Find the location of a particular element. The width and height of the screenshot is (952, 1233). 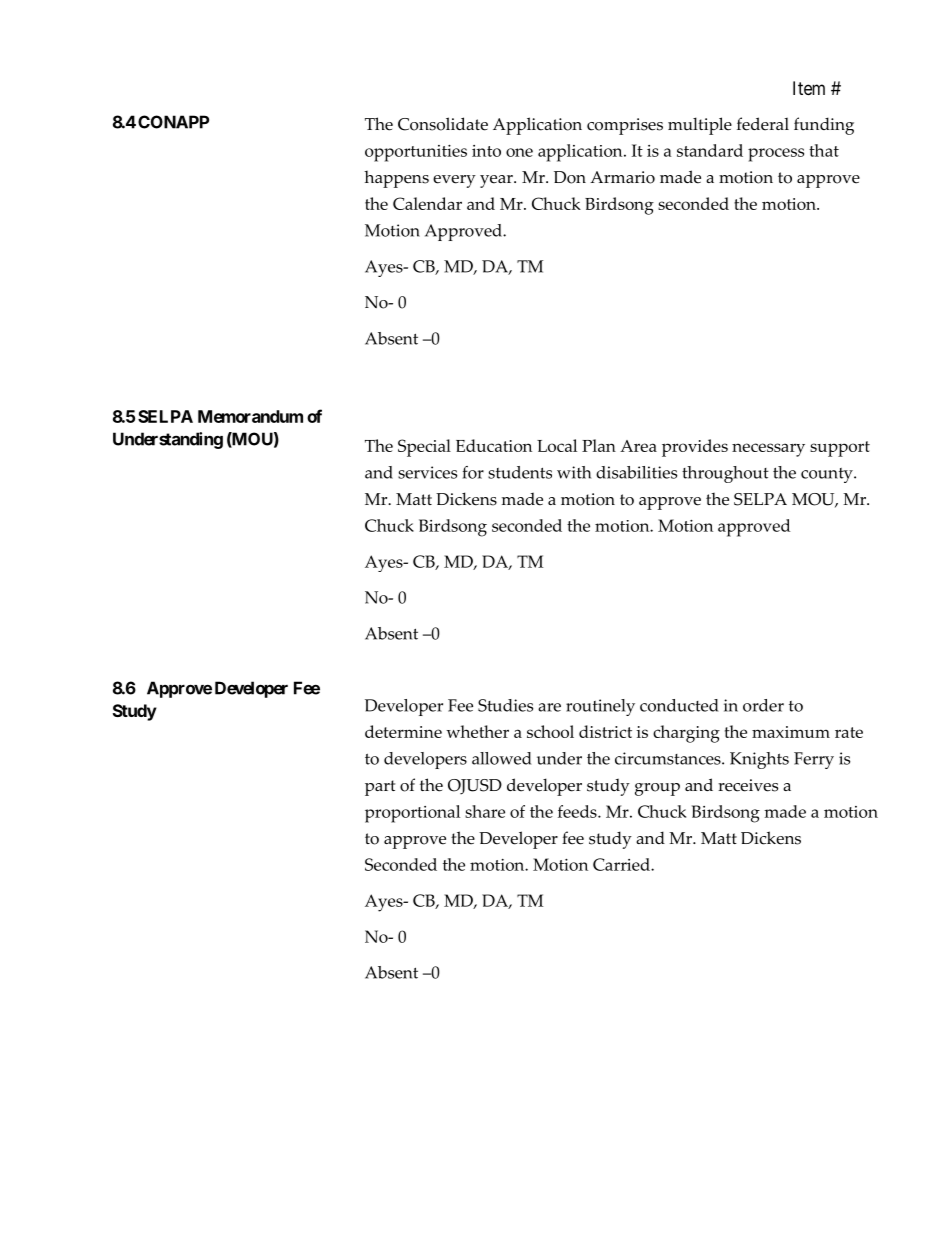

one is located at coordinates (519, 152).
